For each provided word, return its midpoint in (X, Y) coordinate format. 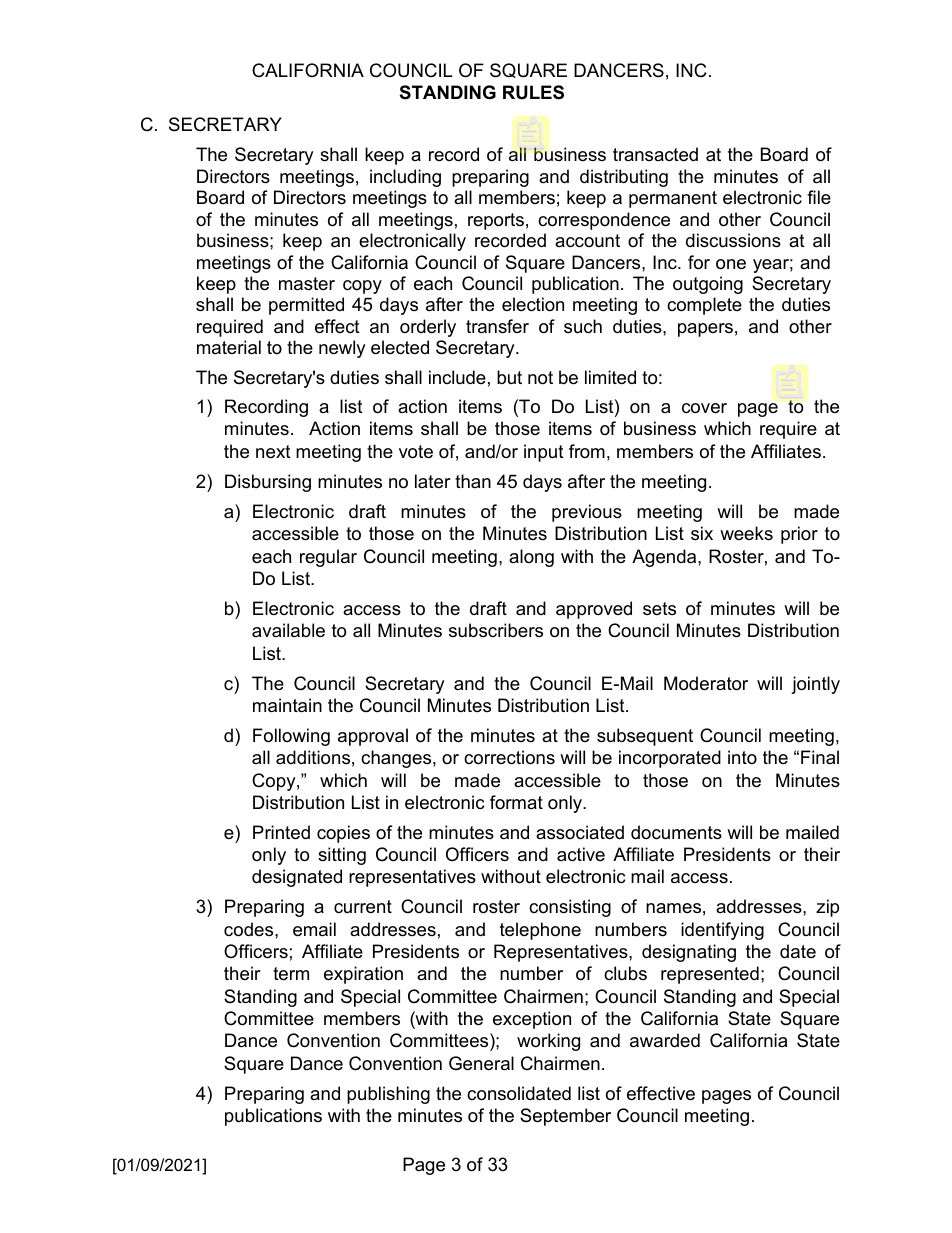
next (273, 452)
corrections (509, 757)
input (544, 453)
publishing (388, 1095)
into (742, 757)
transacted (655, 154)
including (405, 178)
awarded (665, 1040)
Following (291, 737)
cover (704, 408)
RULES (533, 92)
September (565, 1117)
